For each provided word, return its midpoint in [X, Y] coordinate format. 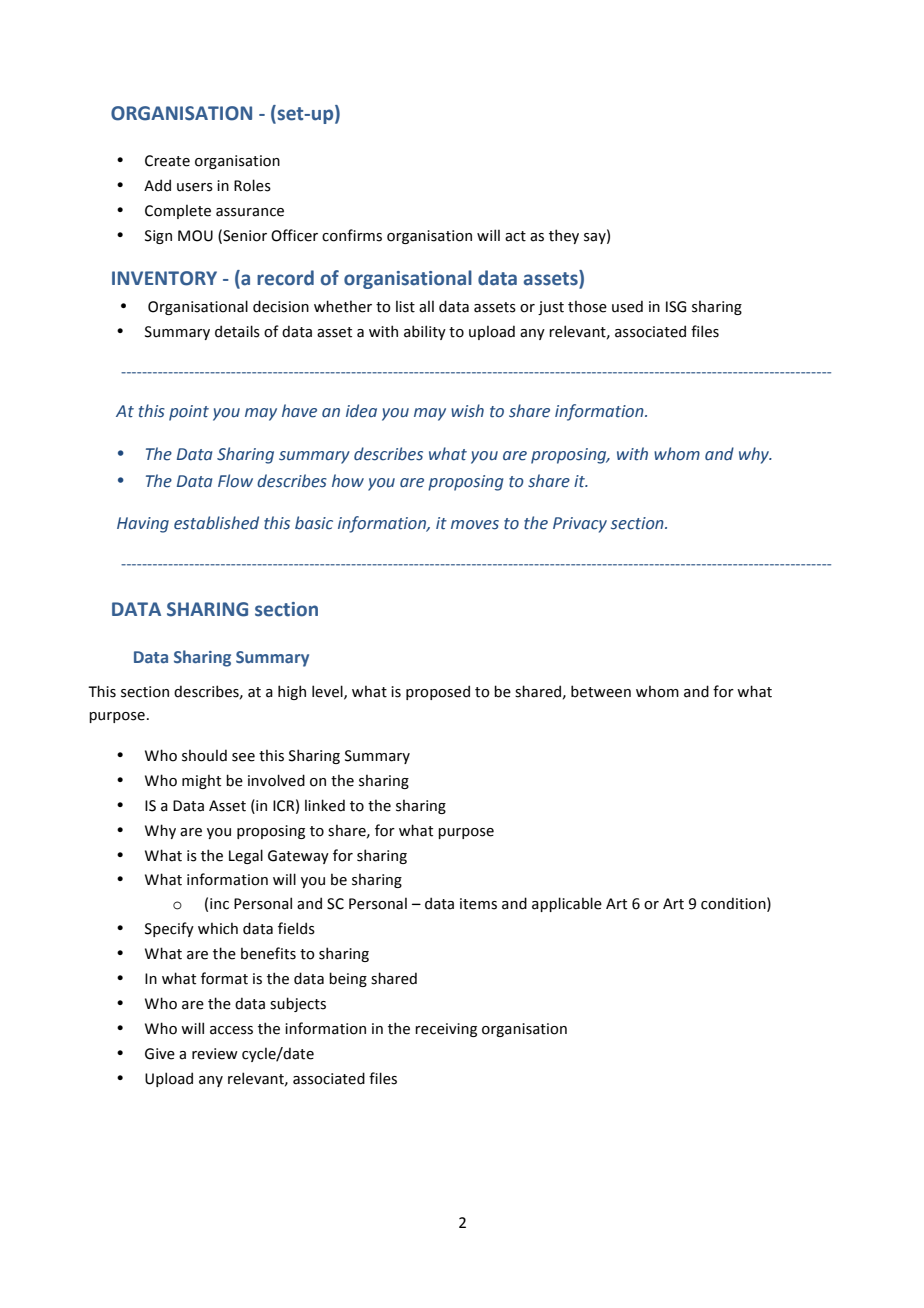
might [201, 781]
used [627, 306]
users [195, 187]
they [564, 236]
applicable [567, 904]
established [216, 523]
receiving [446, 1030]
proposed [438, 692]
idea [361, 411]
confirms [352, 235]
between [601, 691]
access [231, 1030]
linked [325, 805]
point [189, 413]
